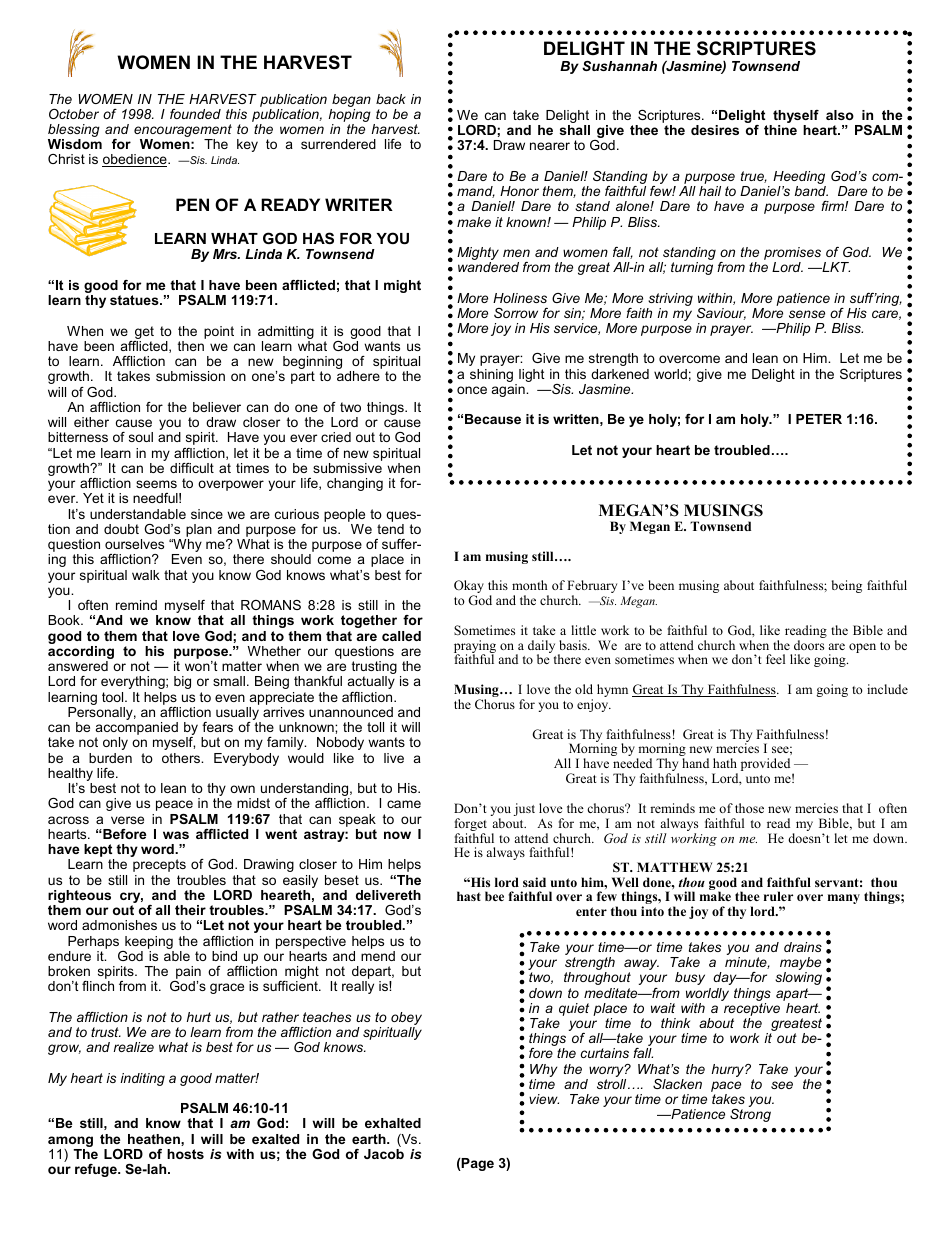 This screenshot has height=1233, width=952. I want to click on PETER, so click(819, 419).
